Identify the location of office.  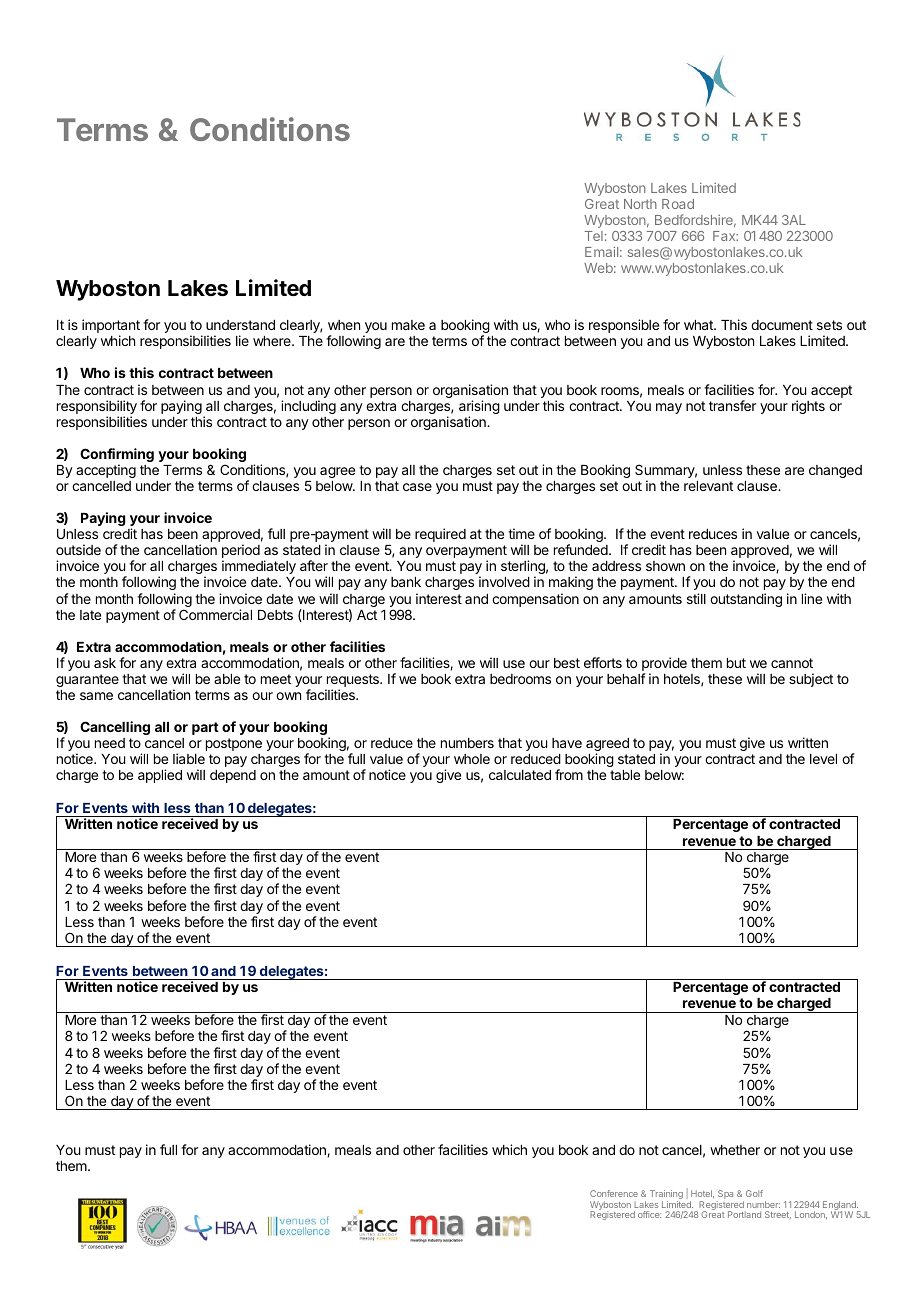
(649, 1214).
